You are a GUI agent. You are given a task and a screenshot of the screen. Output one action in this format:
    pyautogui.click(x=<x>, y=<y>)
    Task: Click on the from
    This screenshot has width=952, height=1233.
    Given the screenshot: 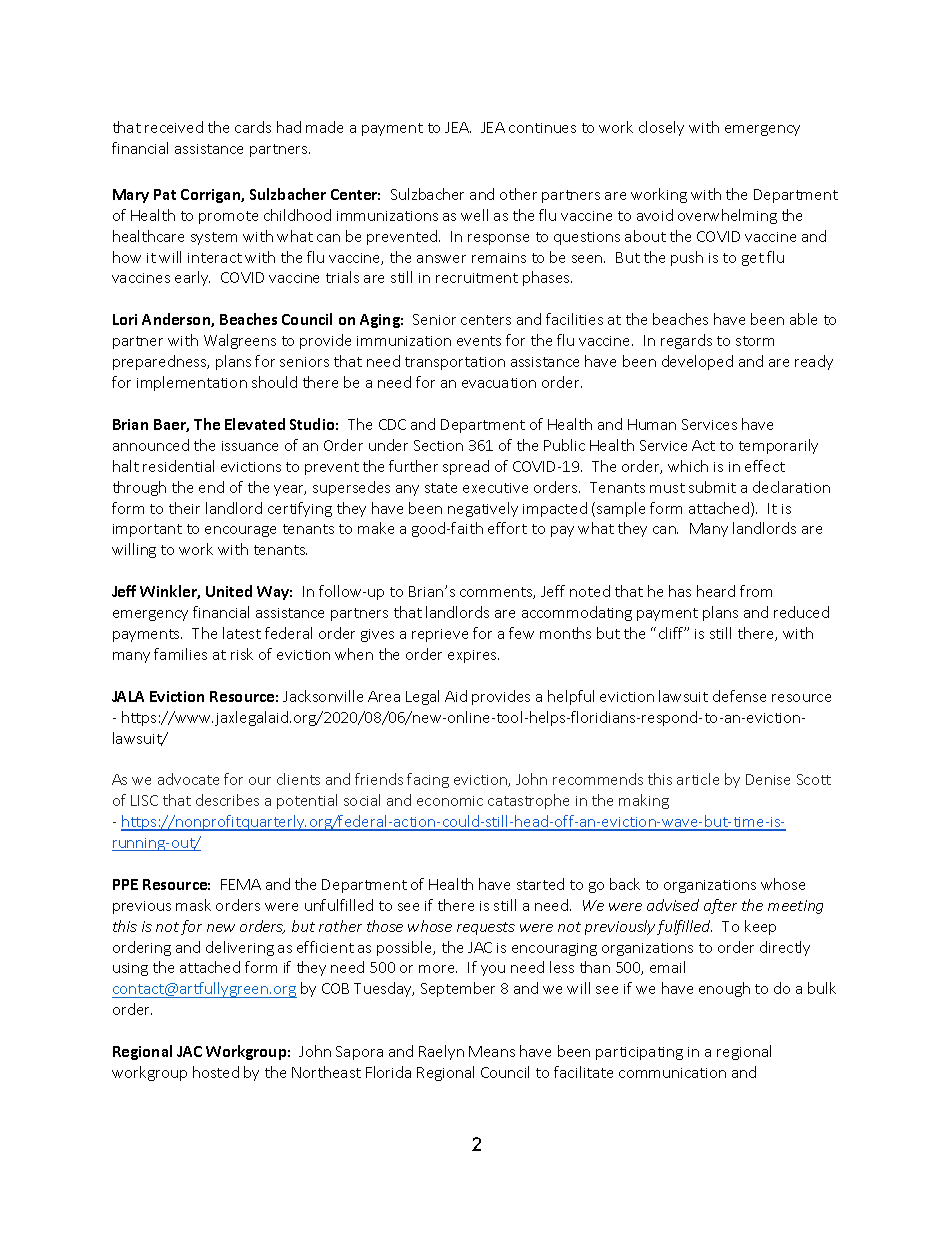 What is the action you would take?
    pyautogui.click(x=756, y=591)
